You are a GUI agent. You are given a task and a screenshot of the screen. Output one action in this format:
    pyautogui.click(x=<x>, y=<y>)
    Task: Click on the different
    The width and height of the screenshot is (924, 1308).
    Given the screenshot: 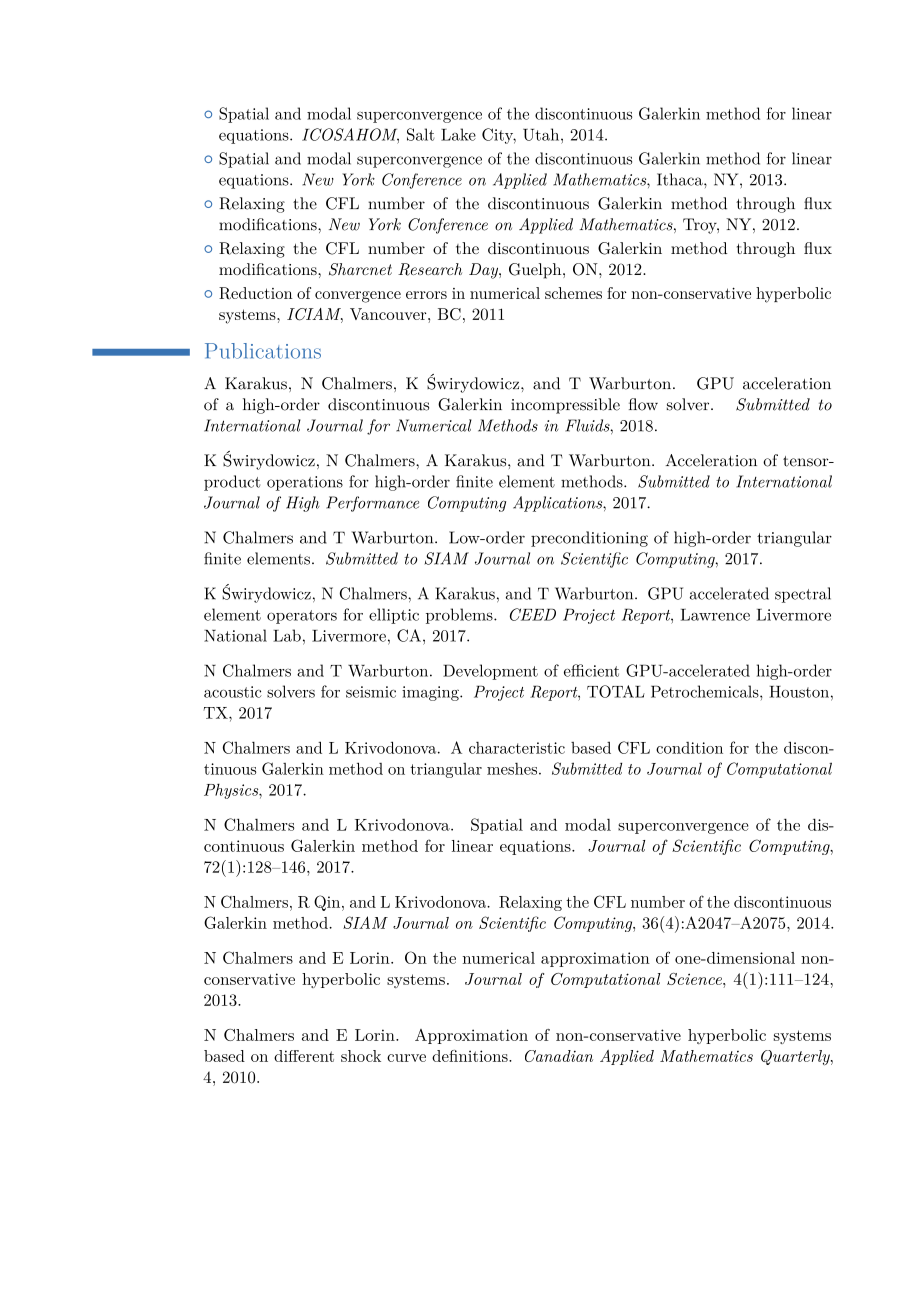 What is the action you would take?
    pyautogui.click(x=304, y=1056)
